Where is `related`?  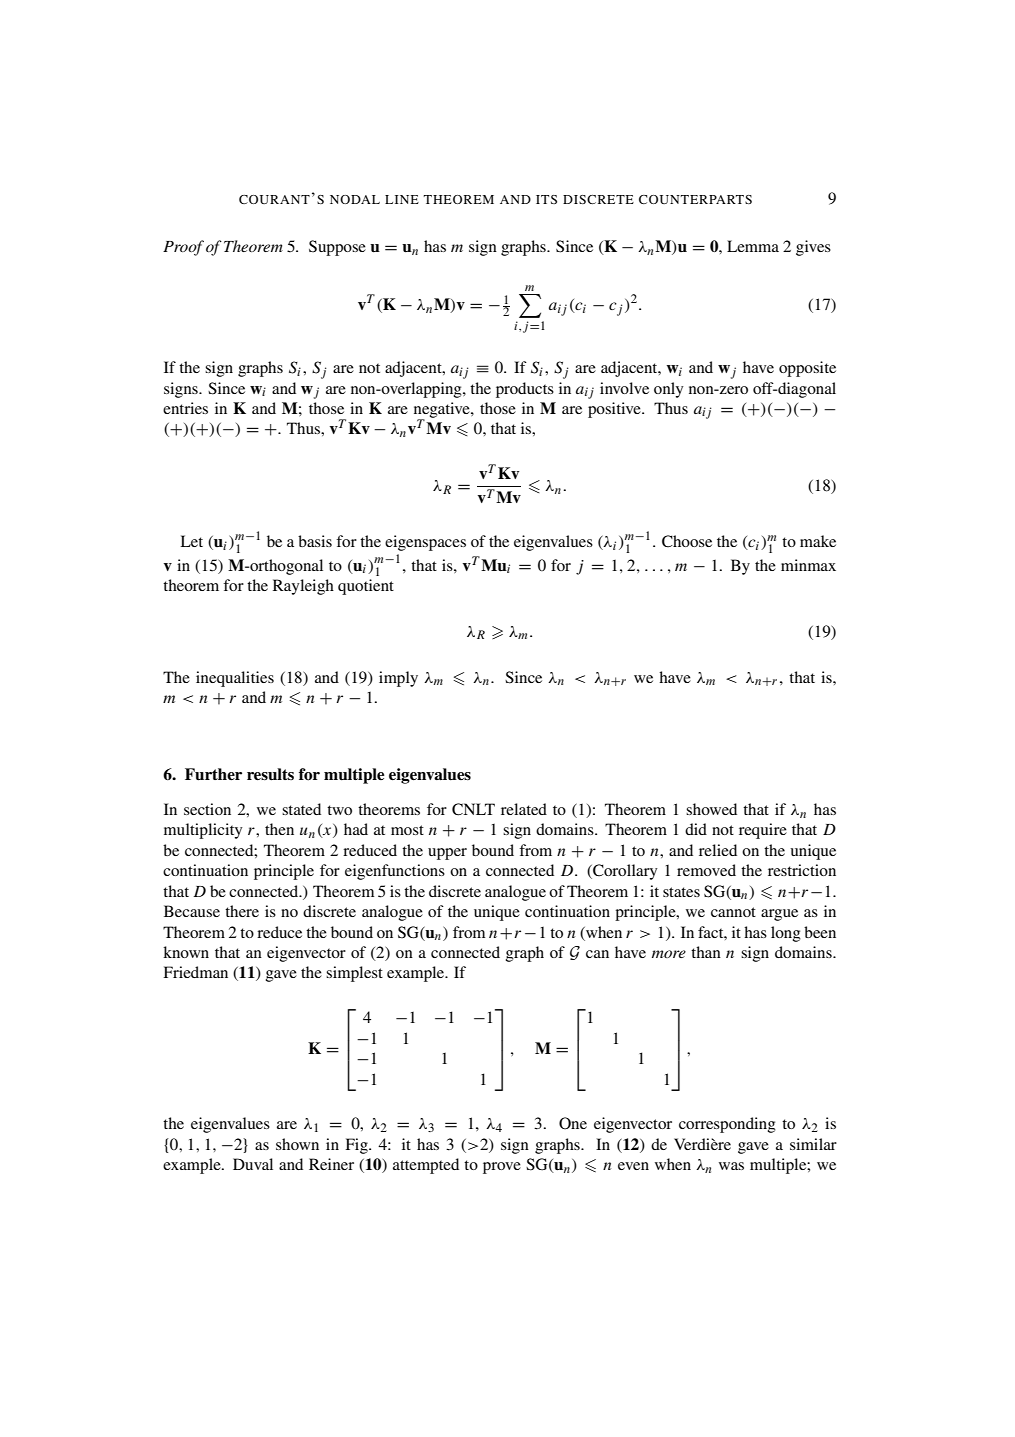 related is located at coordinates (524, 809).
